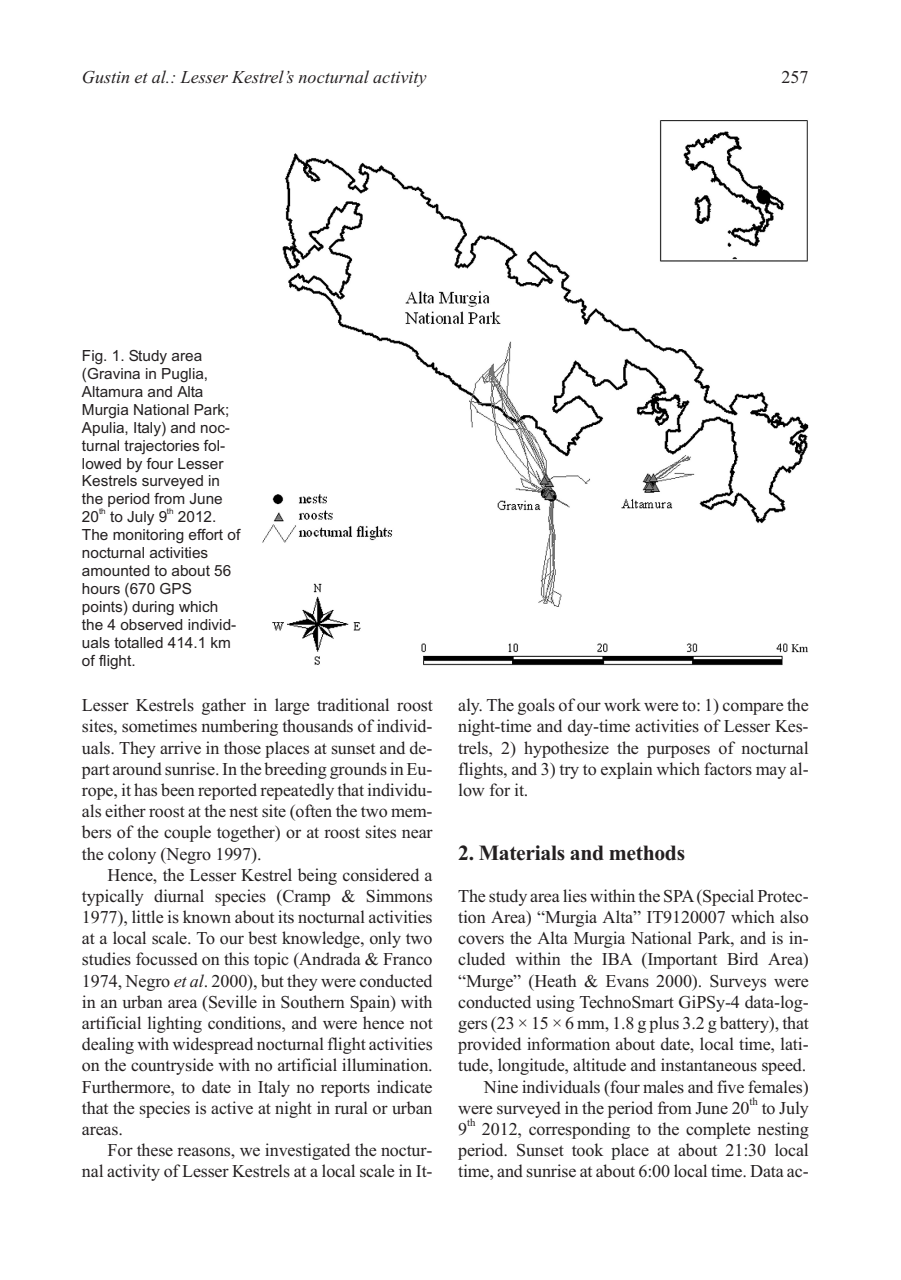  What do you see at coordinates (622, 704) in the screenshot?
I see `work` at bounding box center [622, 704].
